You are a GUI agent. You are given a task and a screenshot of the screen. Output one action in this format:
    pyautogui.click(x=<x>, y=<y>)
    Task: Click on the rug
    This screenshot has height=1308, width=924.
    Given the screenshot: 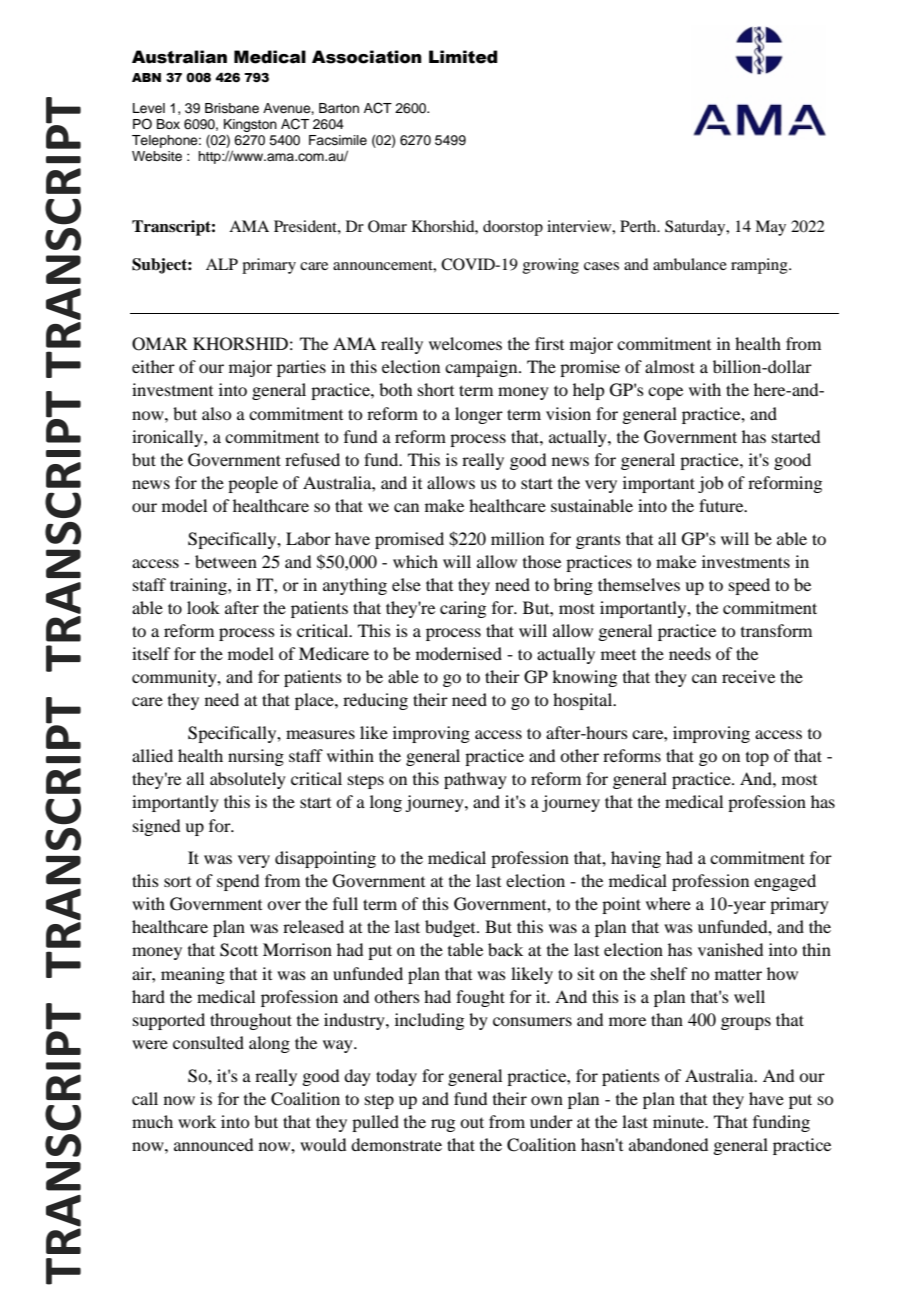 What is the action you would take?
    pyautogui.click(x=443, y=1125)
